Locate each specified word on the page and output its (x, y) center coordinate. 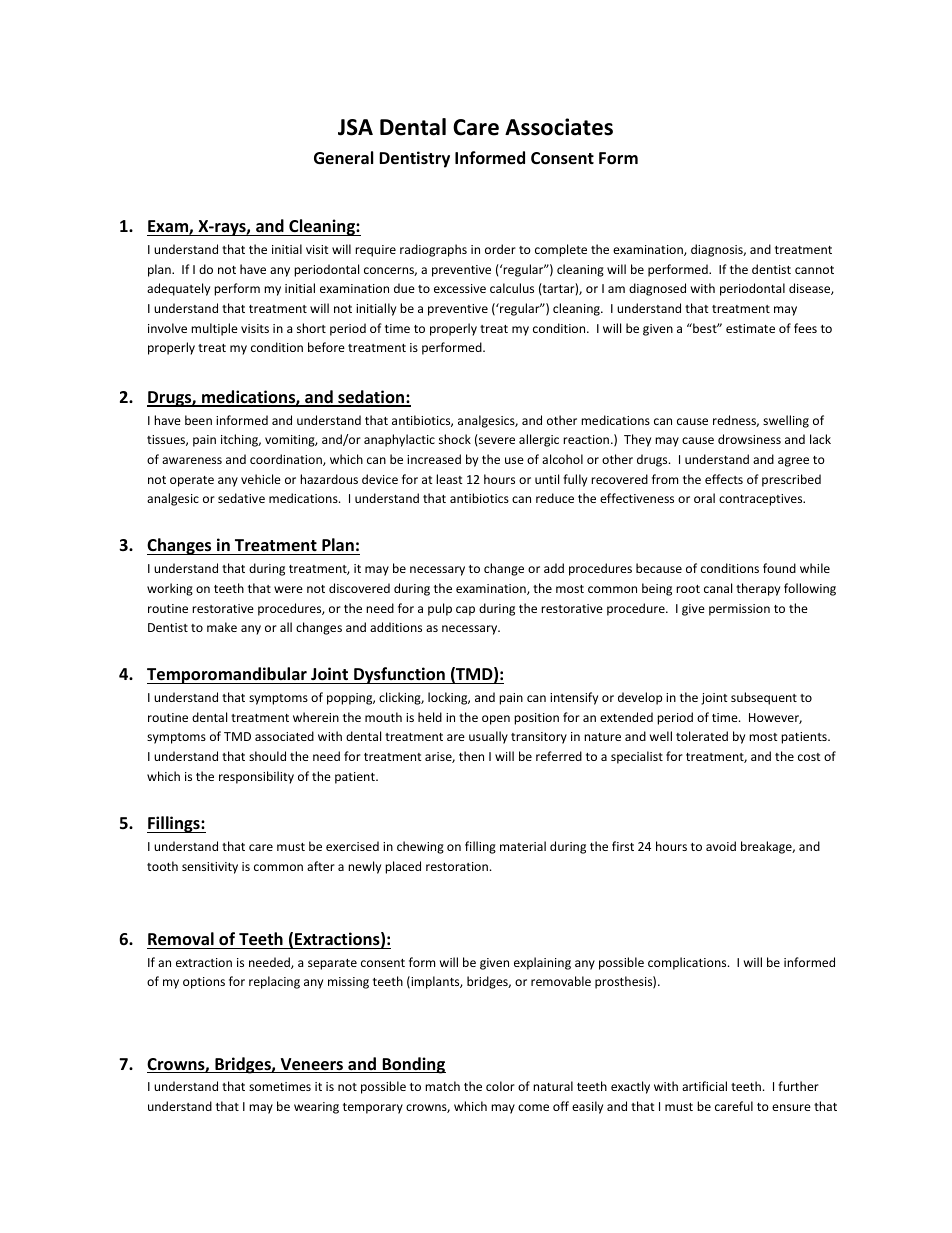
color (500, 1086)
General (343, 158)
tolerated (702, 736)
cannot (814, 270)
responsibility (256, 777)
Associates (559, 127)
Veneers (312, 1065)
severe (497, 440)
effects (724, 479)
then (471, 756)
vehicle (261, 479)
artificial (704, 1086)
